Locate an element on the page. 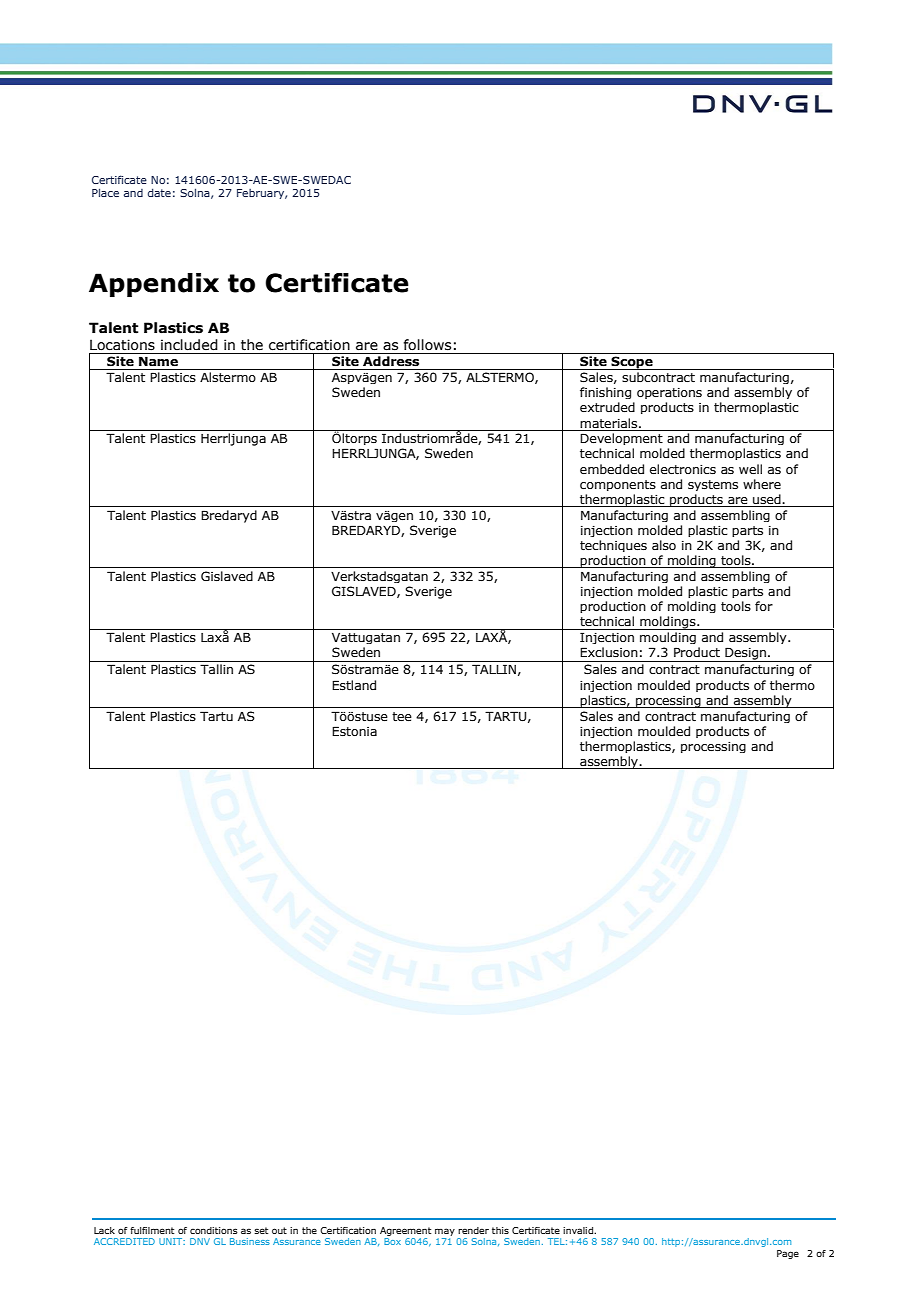 This page has width=924, height=1307. Estonia is located at coordinates (354, 731).
